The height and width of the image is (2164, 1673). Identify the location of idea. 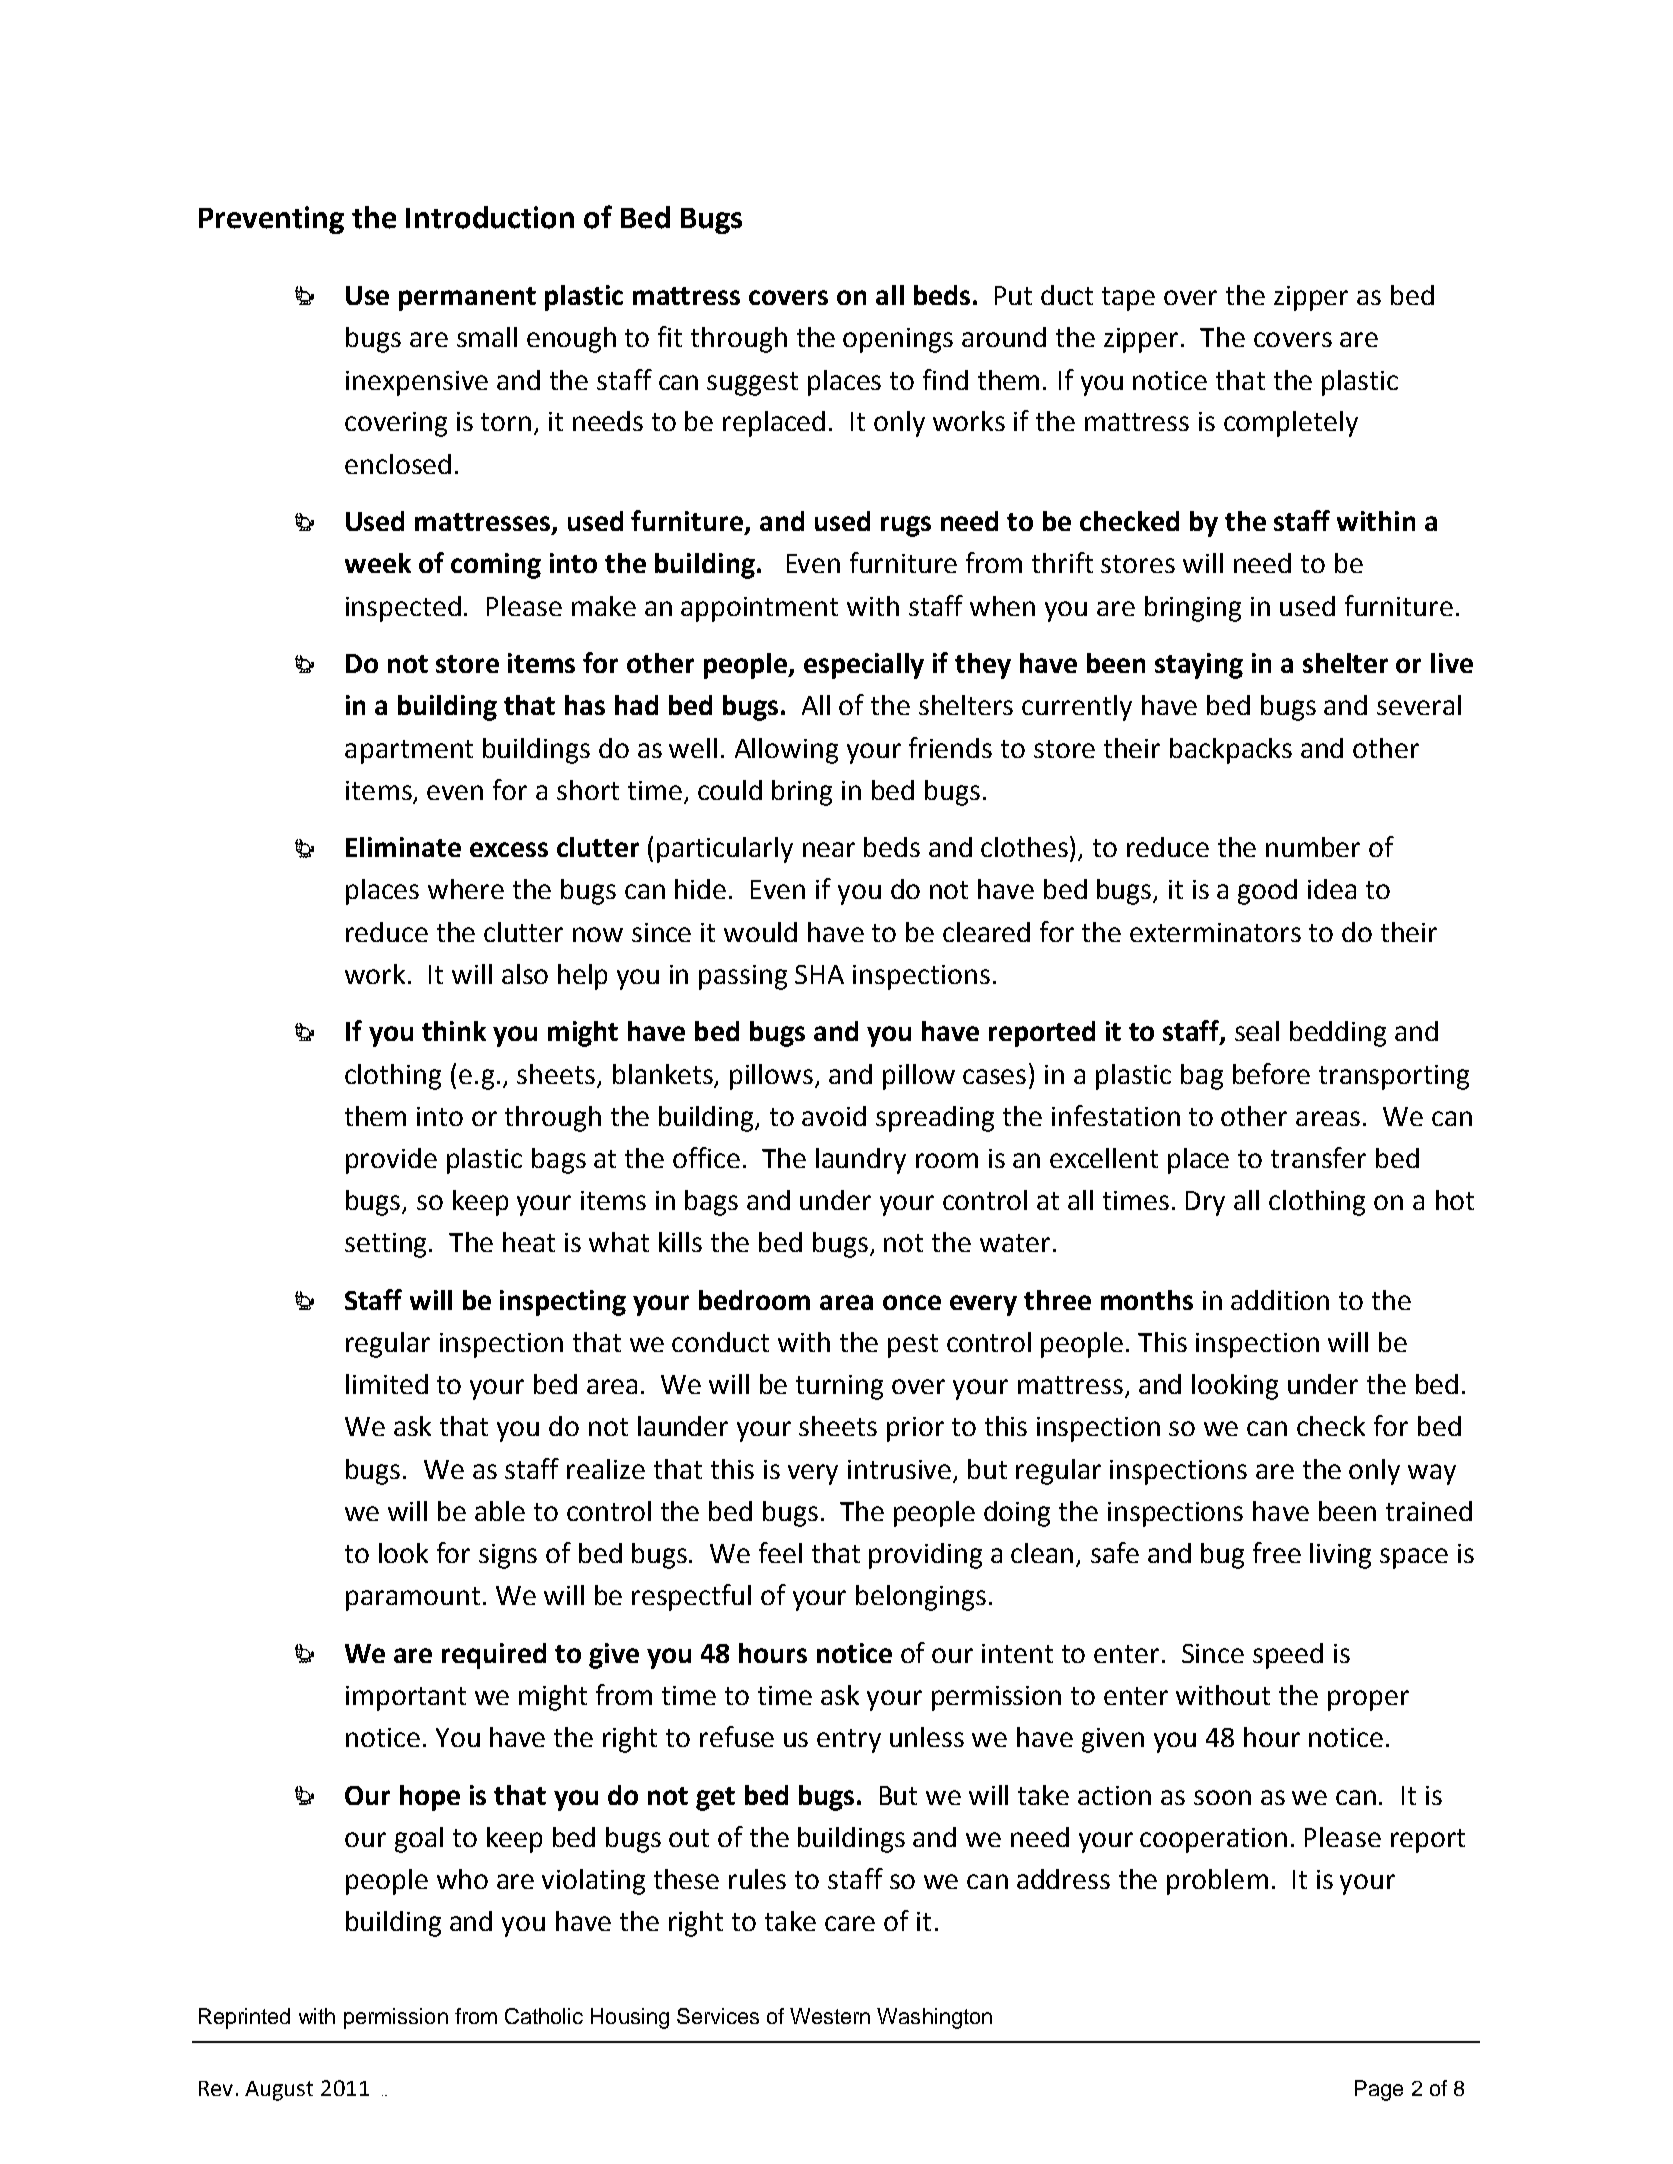
(1332, 889).
